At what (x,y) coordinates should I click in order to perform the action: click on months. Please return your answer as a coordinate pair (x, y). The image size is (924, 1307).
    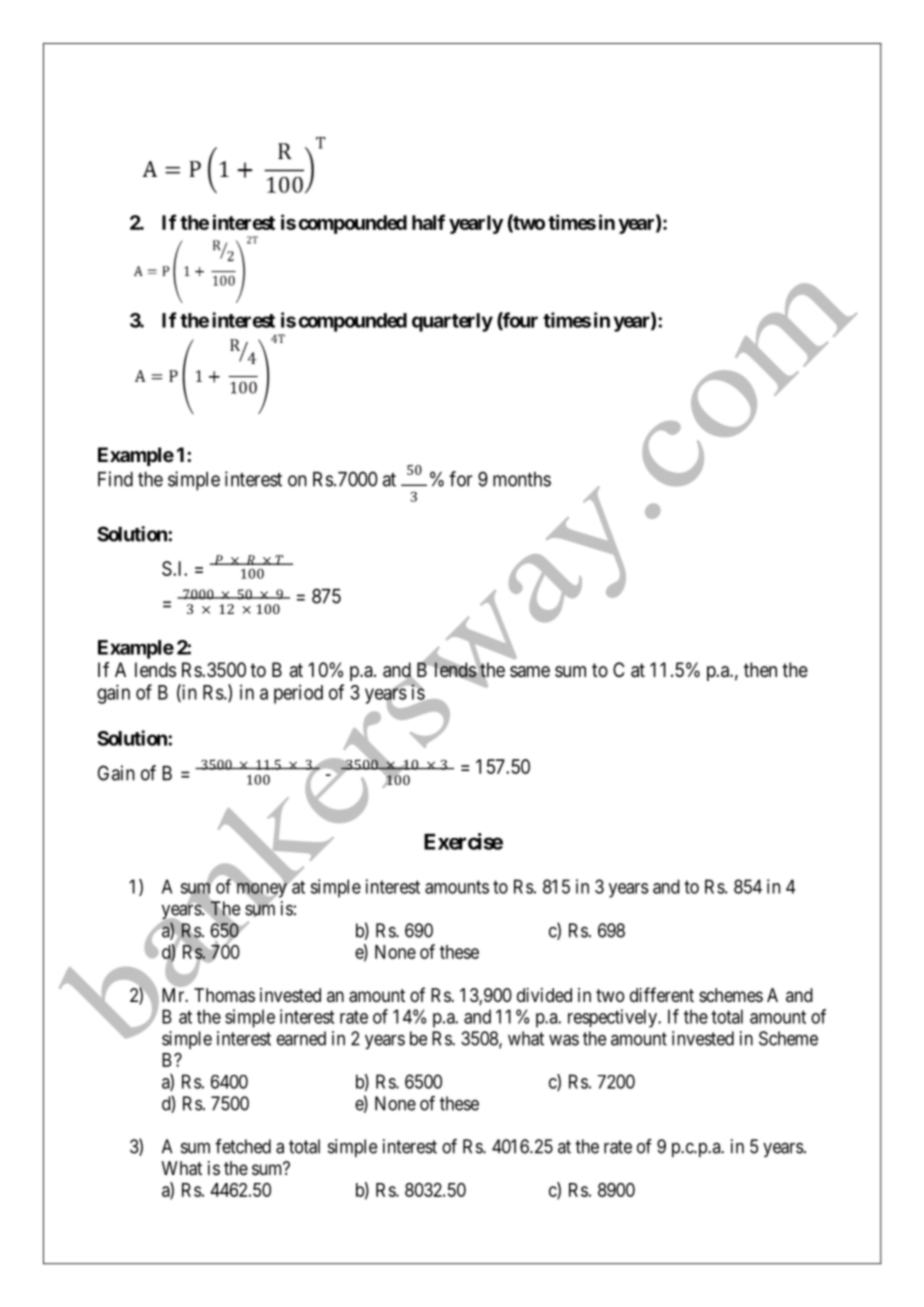
    Looking at the image, I should click on (522, 479).
